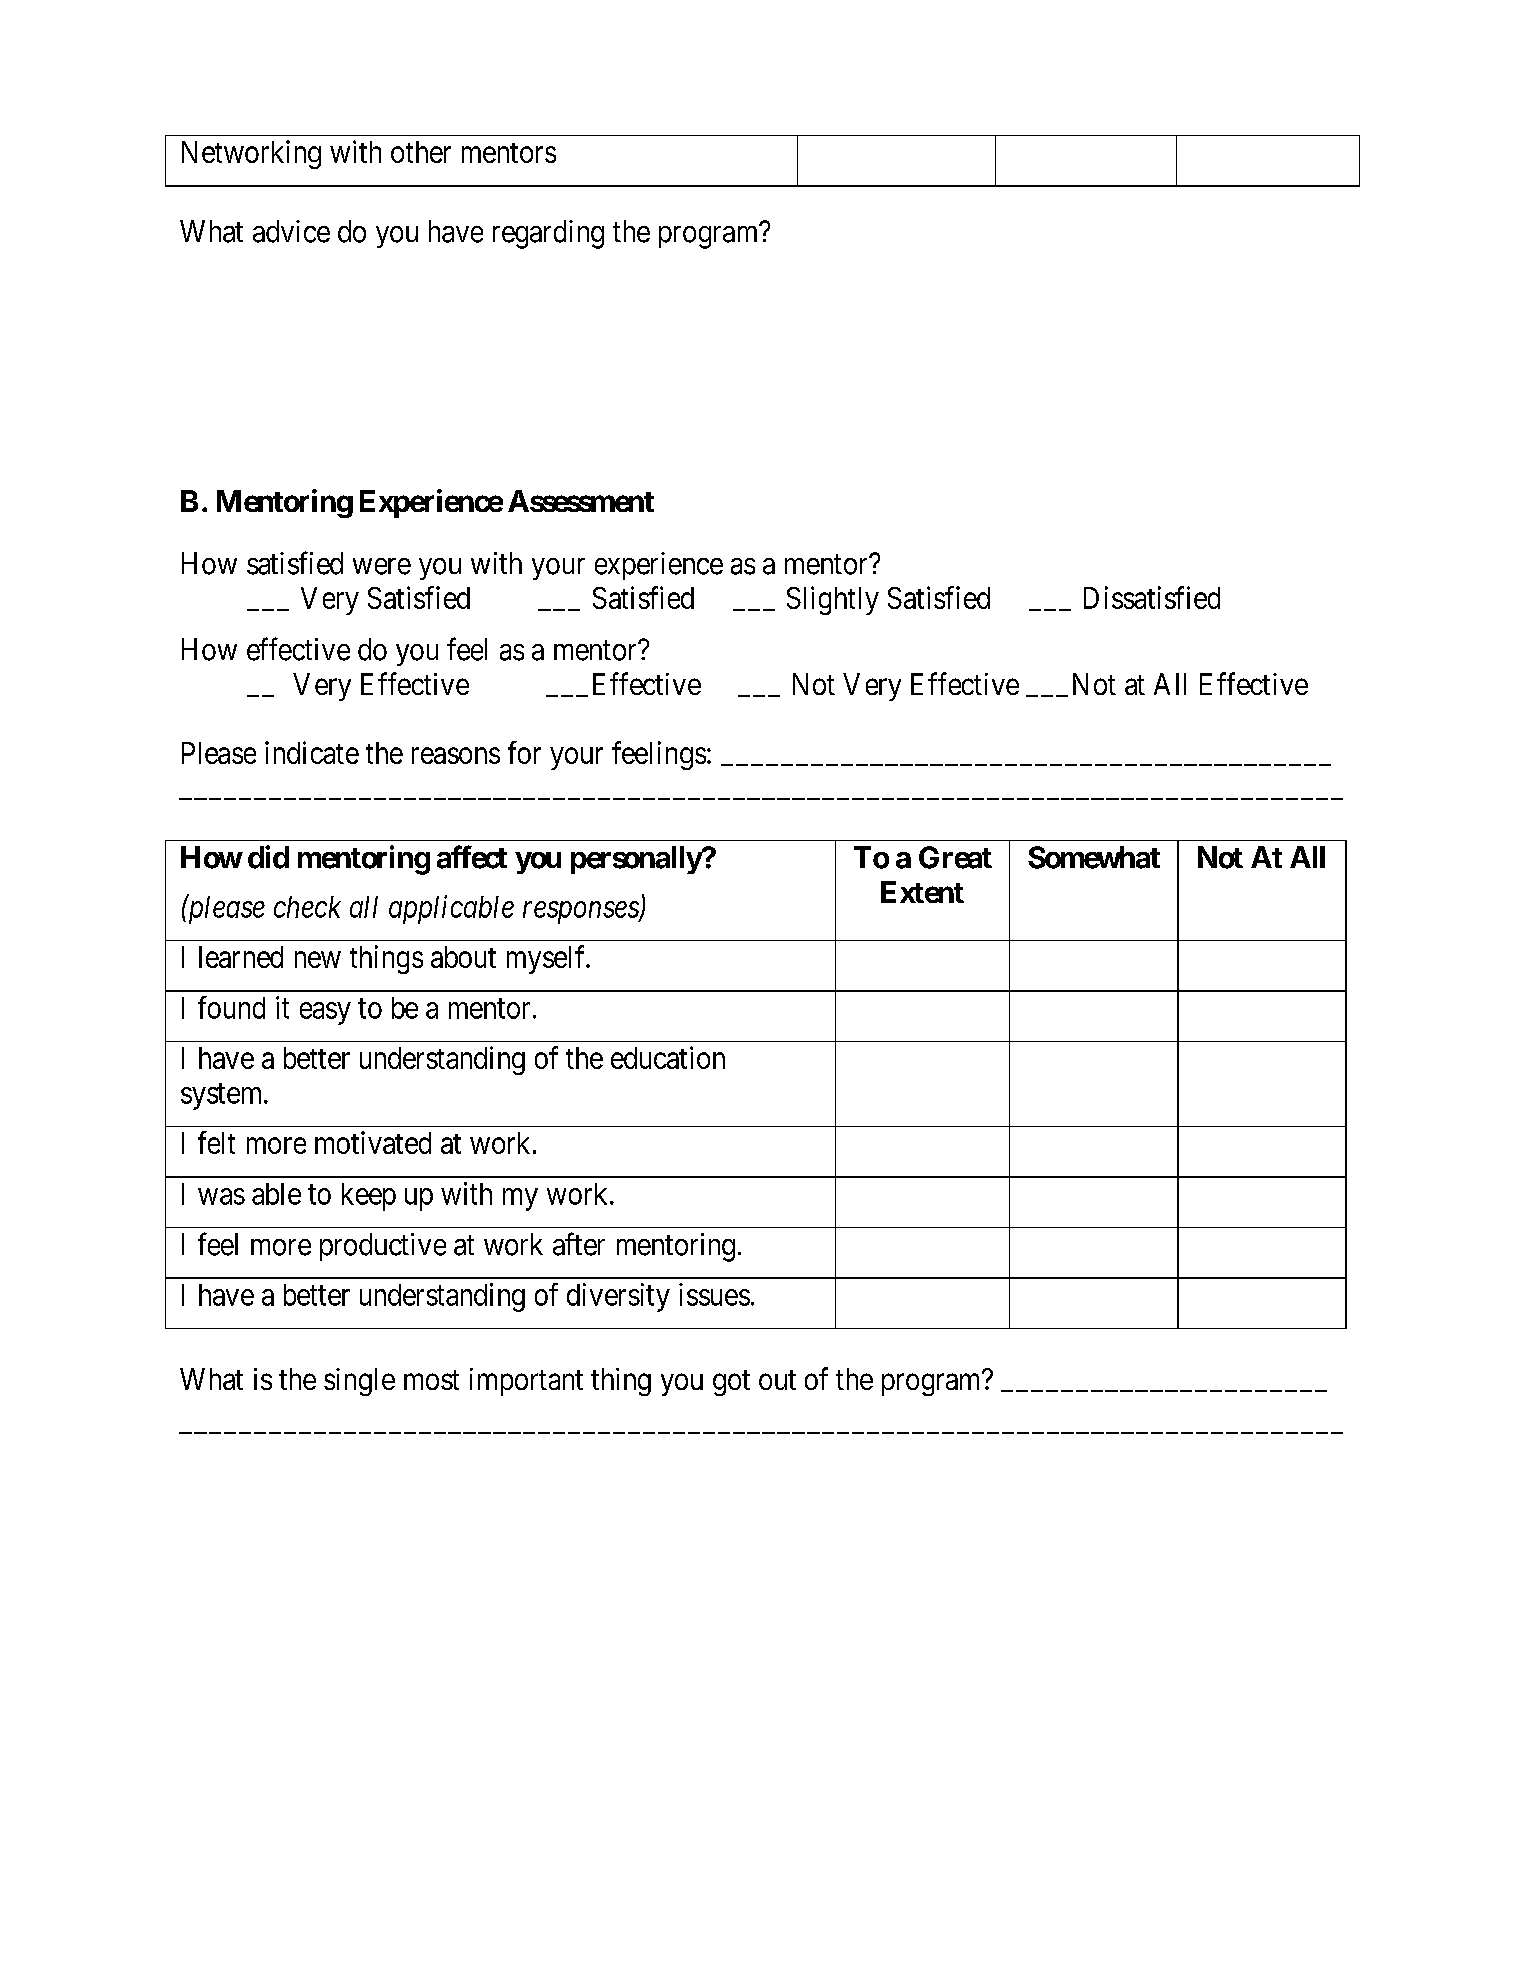 This page has width=1525, height=1973. What do you see at coordinates (312, 752) in the page?
I see `indicate` at bounding box center [312, 752].
